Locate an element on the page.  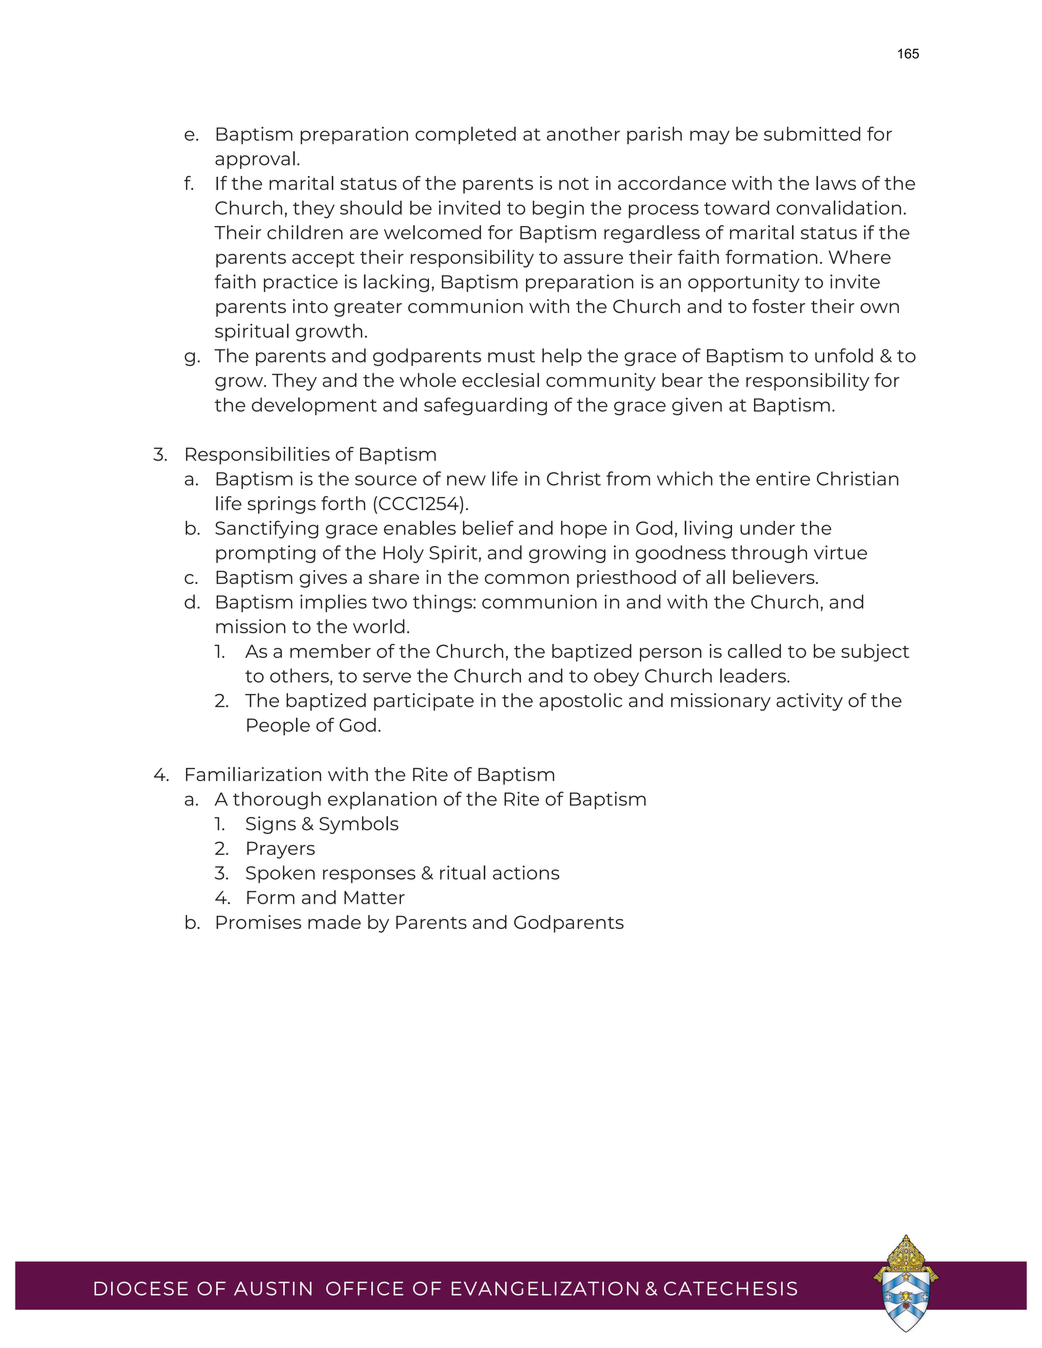
apostolic is located at coordinates (580, 702).
